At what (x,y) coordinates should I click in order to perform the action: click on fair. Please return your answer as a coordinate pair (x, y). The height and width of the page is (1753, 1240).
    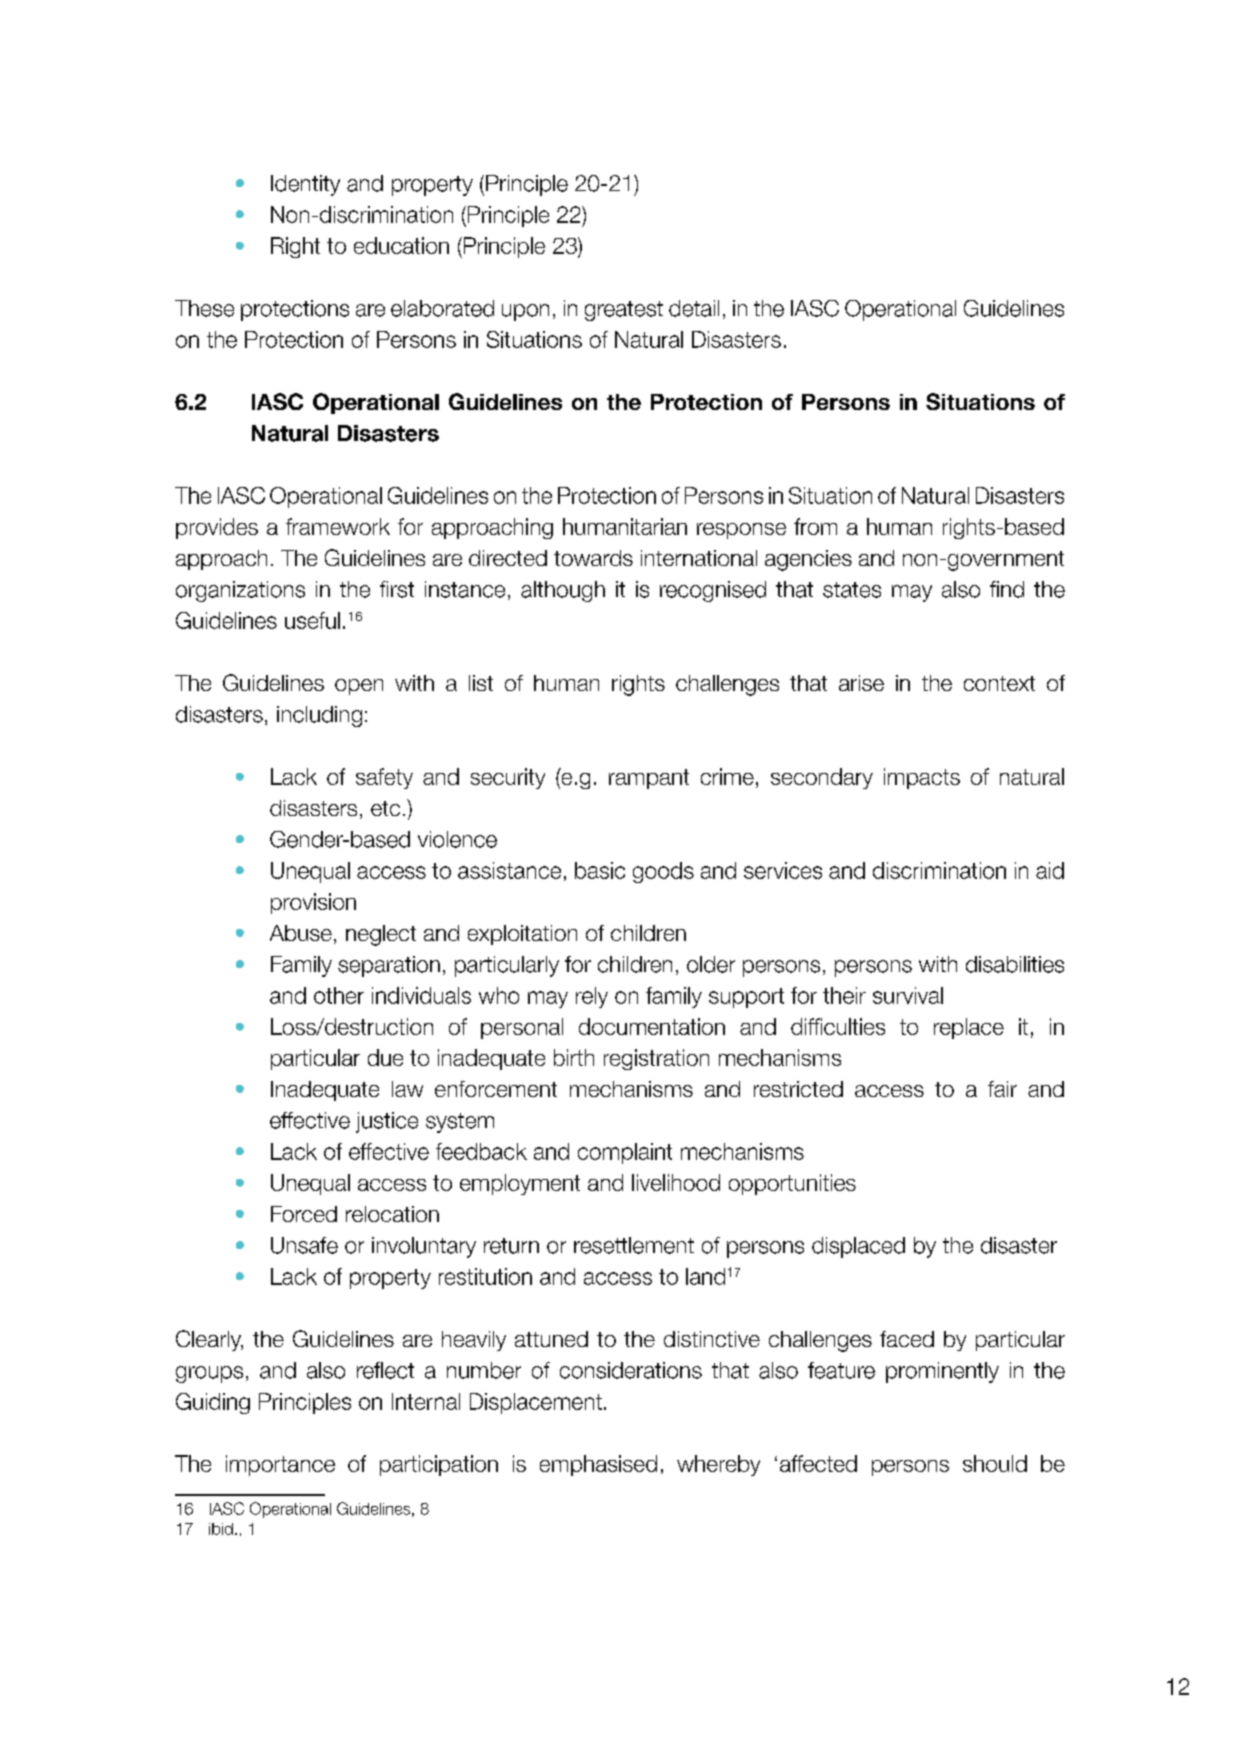
    Looking at the image, I should click on (1002, 1089).
